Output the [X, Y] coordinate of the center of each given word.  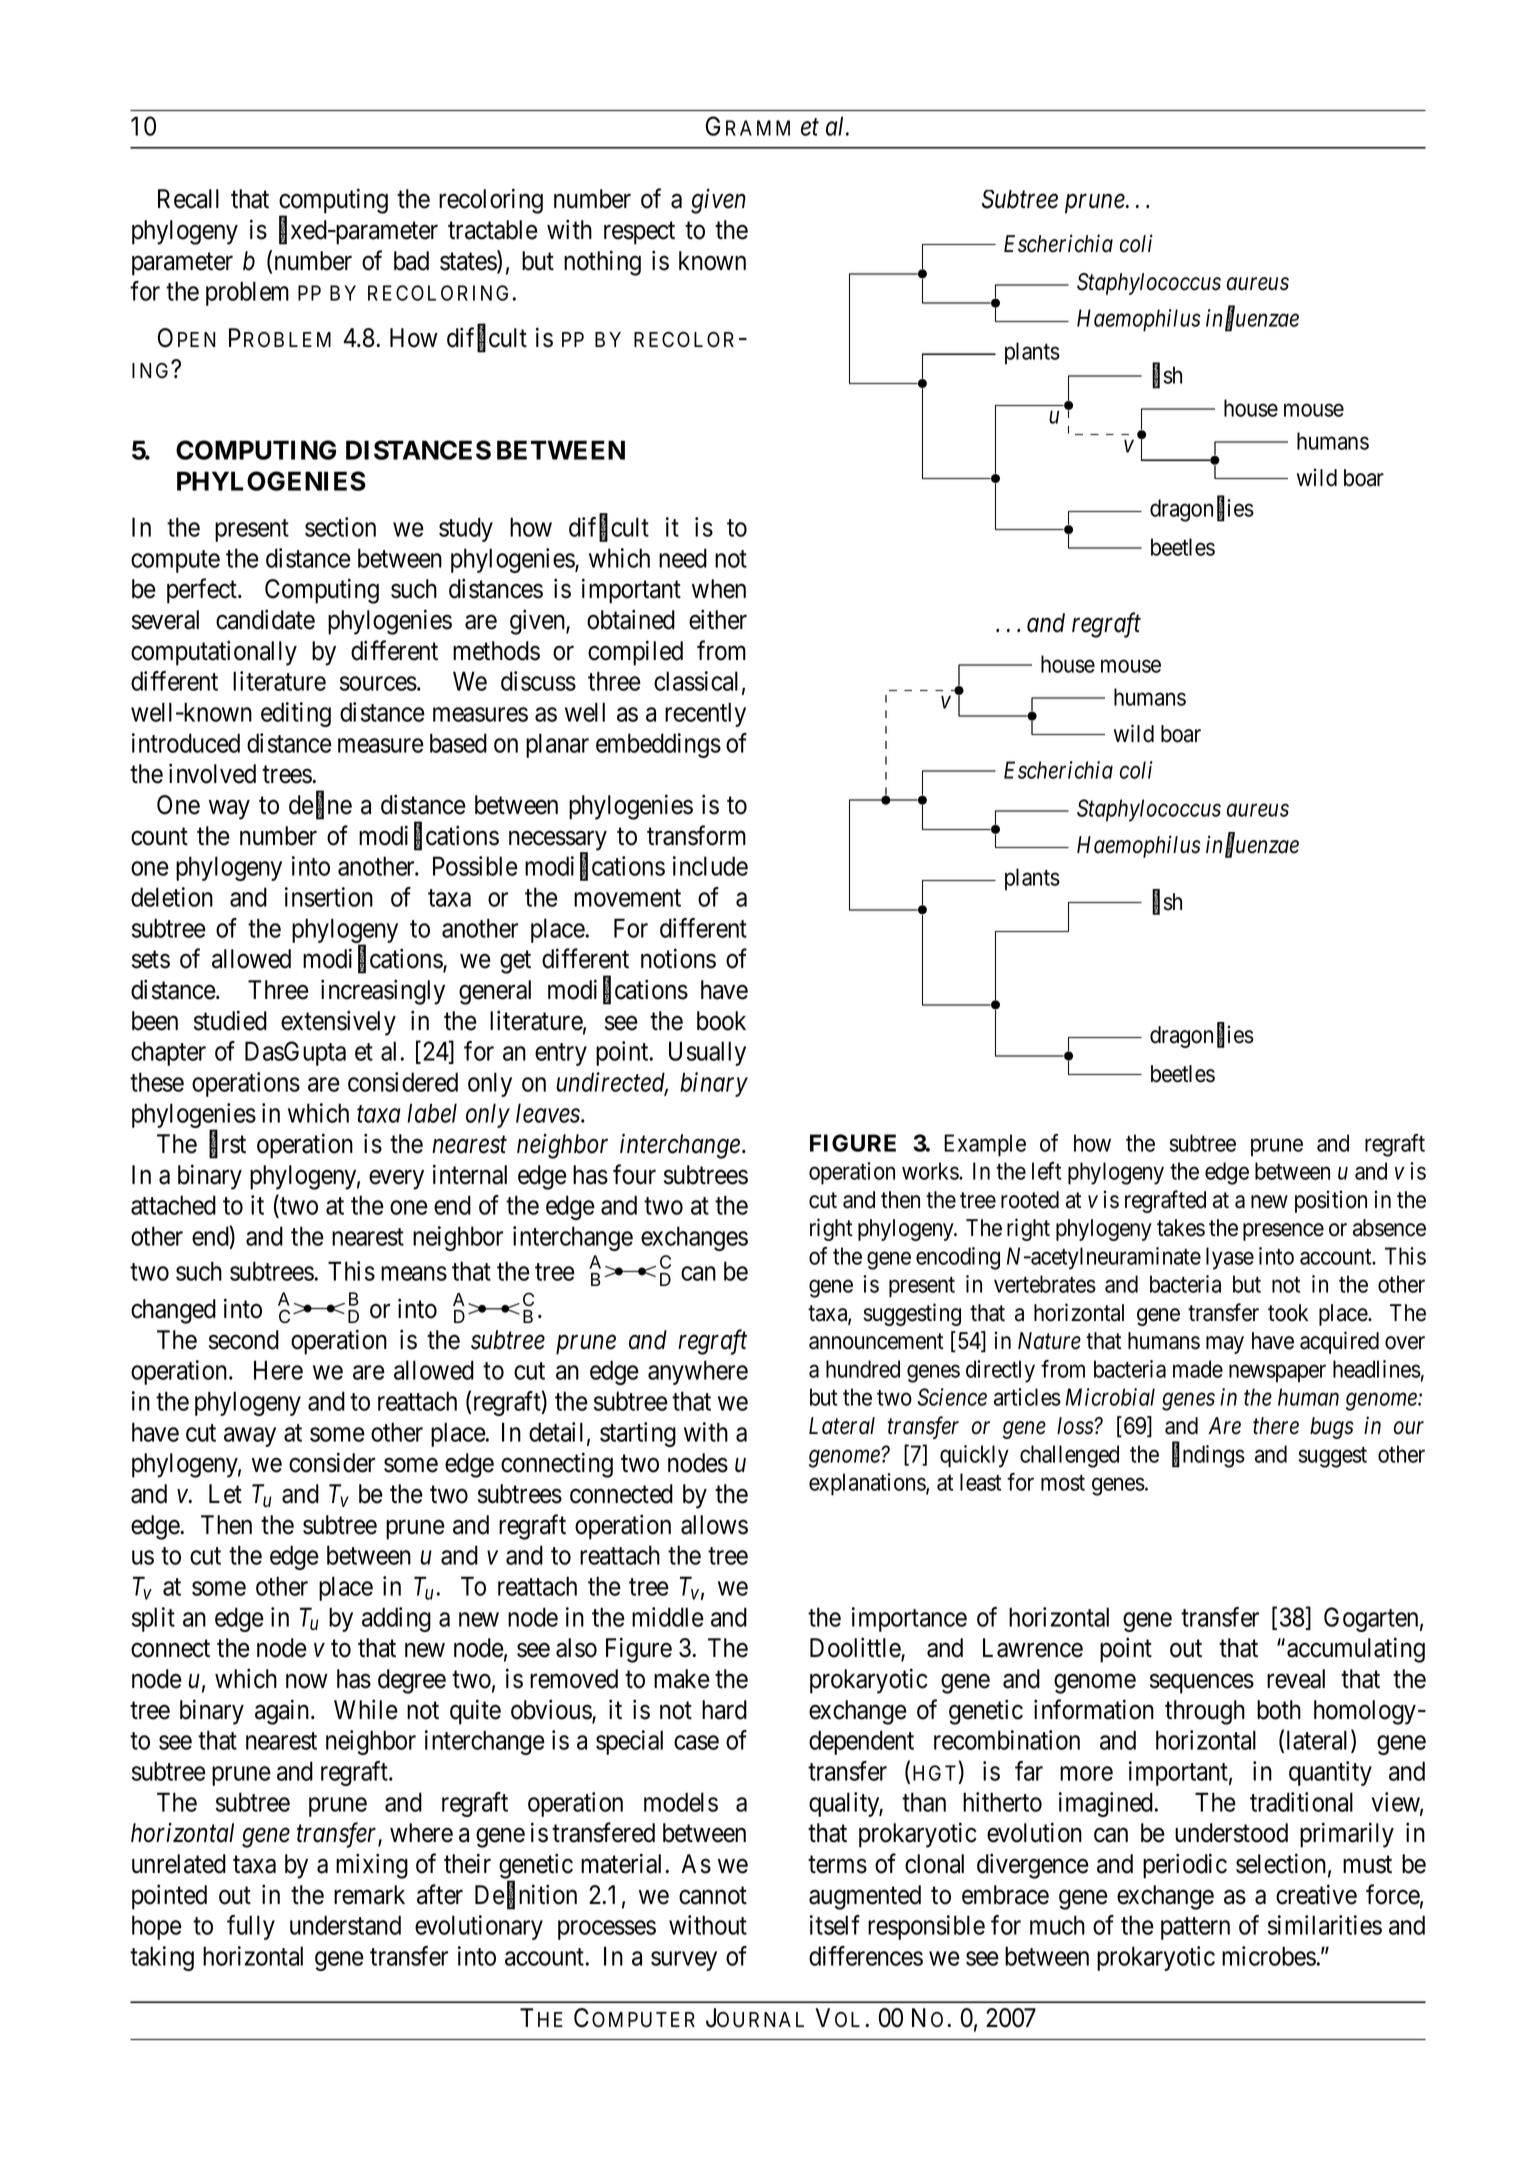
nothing [602, 263]
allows [714, 1525]
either [718, 619]
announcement [876, 1342]
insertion [329, 897]
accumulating [1356, 1650]
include [710, 866]
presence [1283, 1232]
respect [639, 233]
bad [411, 261]
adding [396, 1619]
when [719, 589]
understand [345, 1925]
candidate [265, 619]
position [1331, 1201]
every [396, 1180]
